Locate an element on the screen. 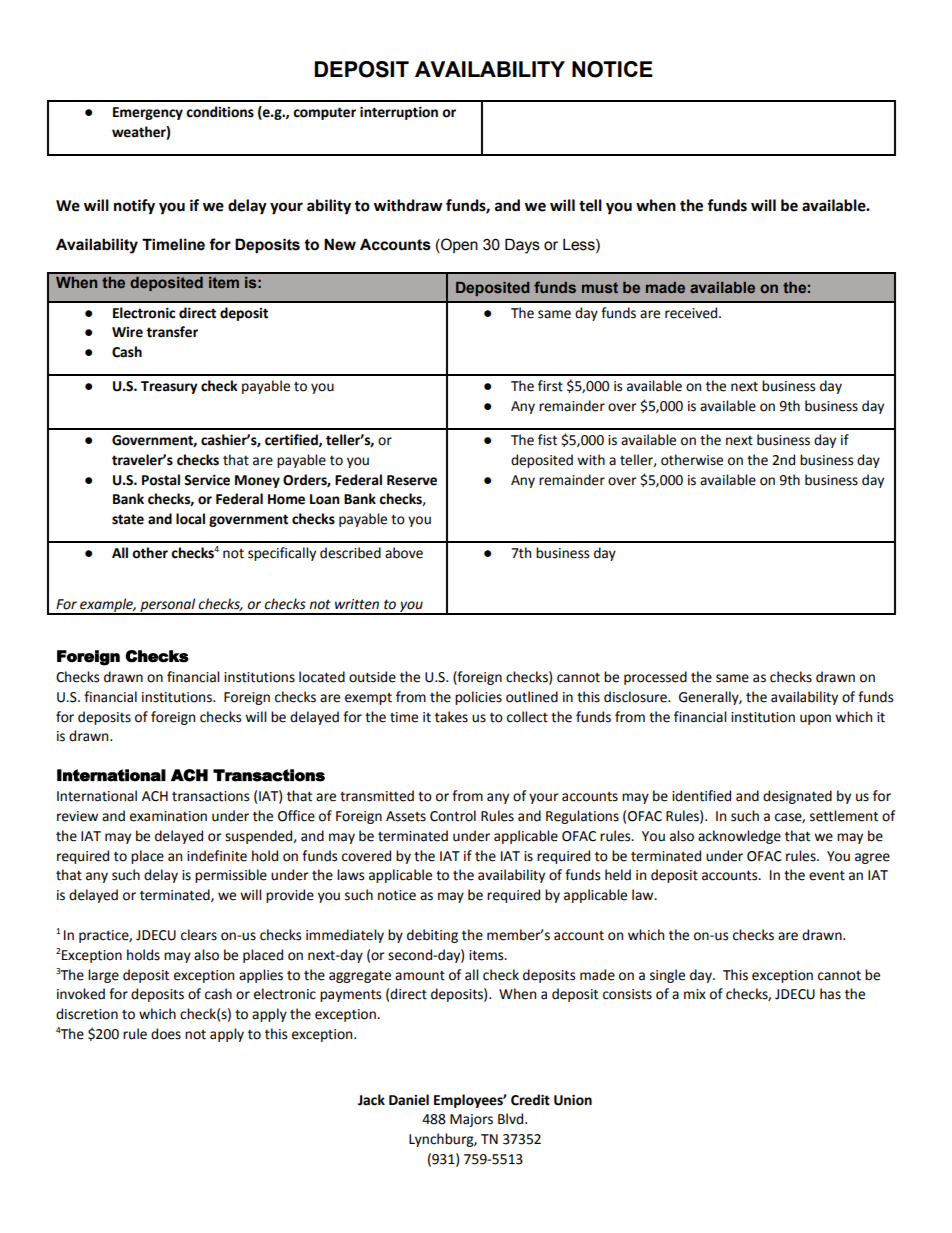 This screenshot has width=952, height=1233. received is located at coordinates (692, 313).
